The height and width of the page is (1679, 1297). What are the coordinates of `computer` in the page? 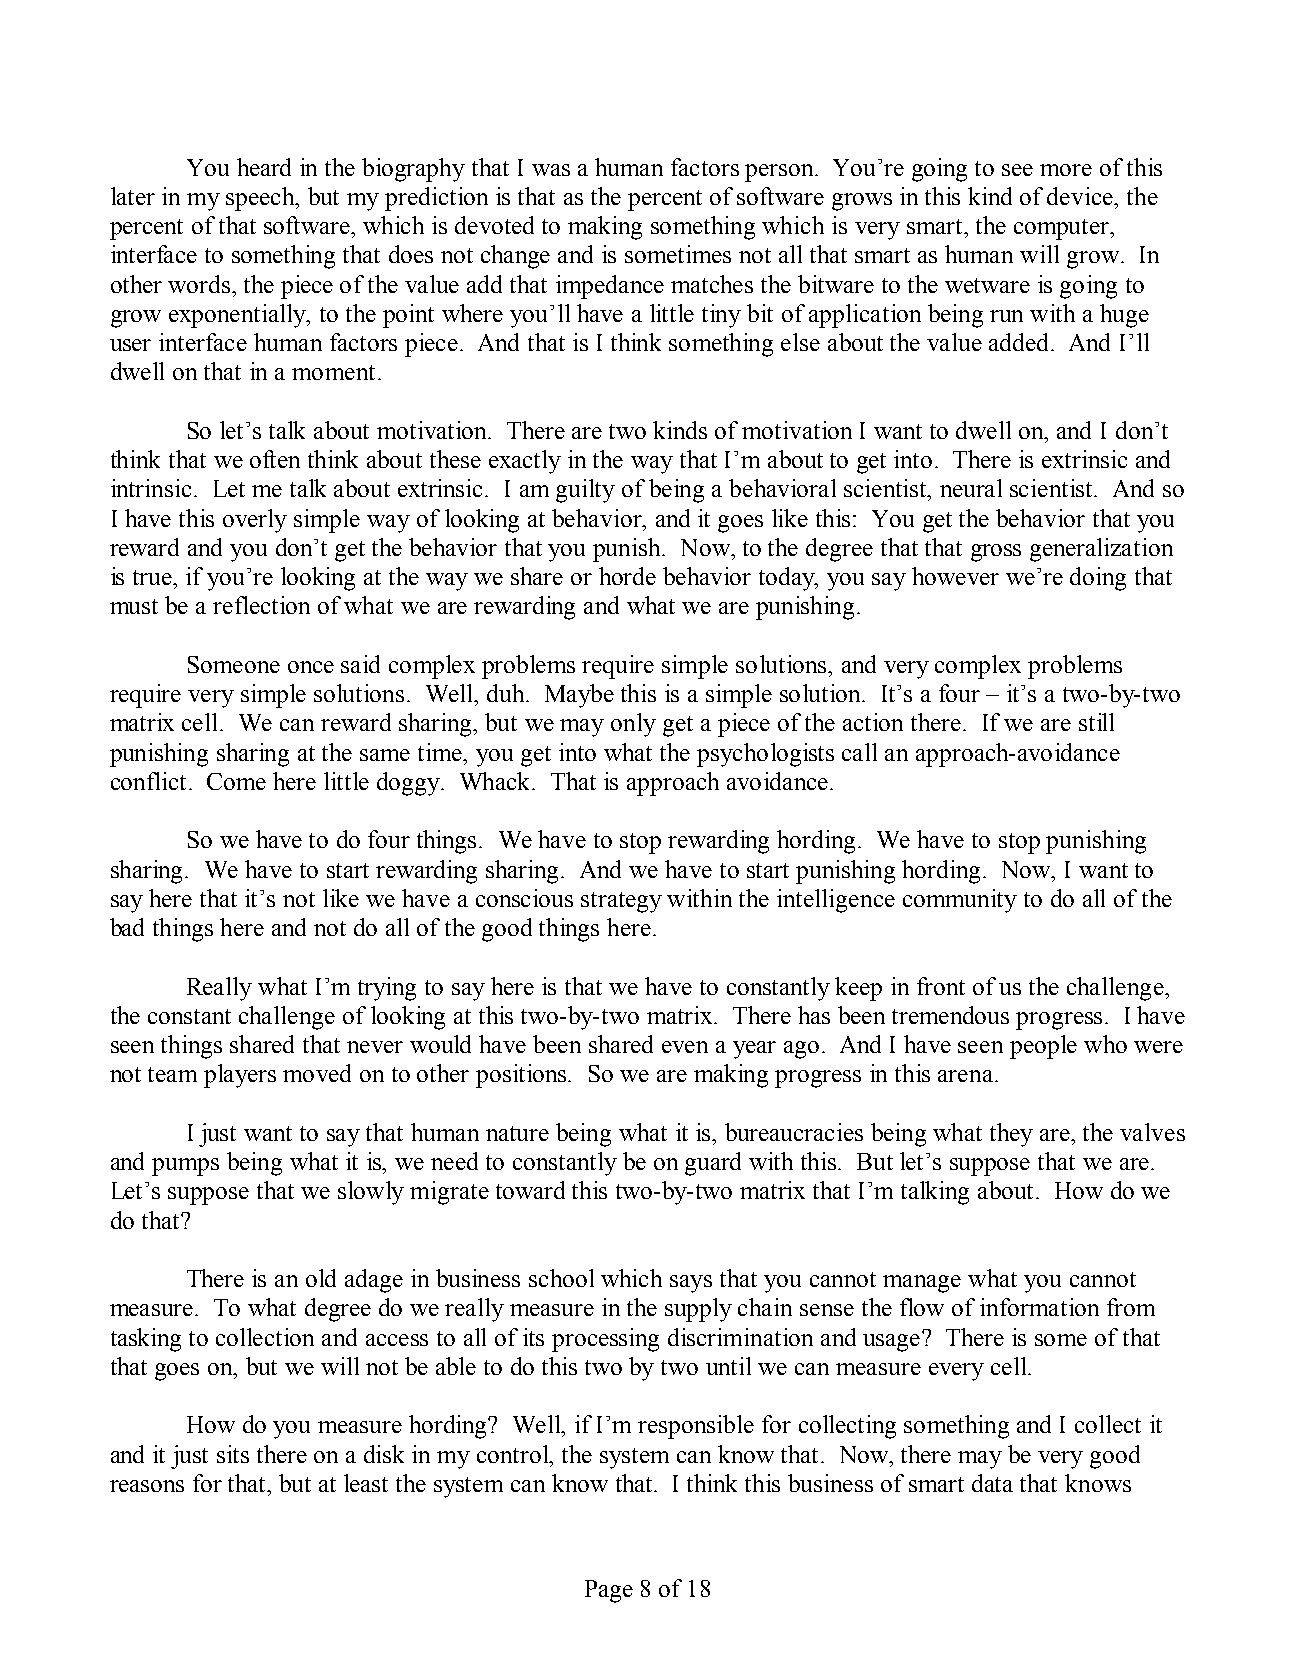 It's located at (1063, 229).
